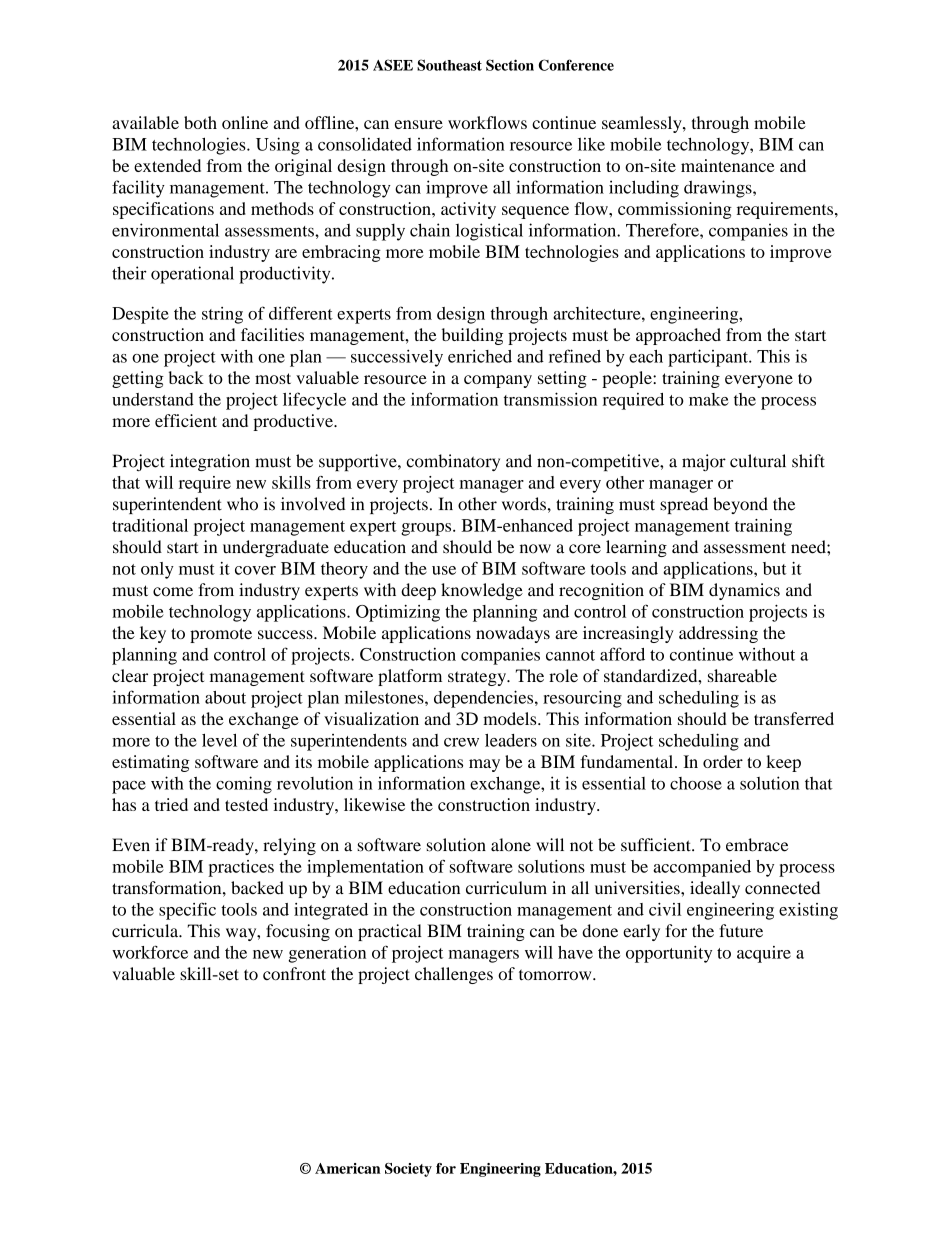 This screenshot has width=952, height=1233. I want to click on groups, so click(427, 529).
